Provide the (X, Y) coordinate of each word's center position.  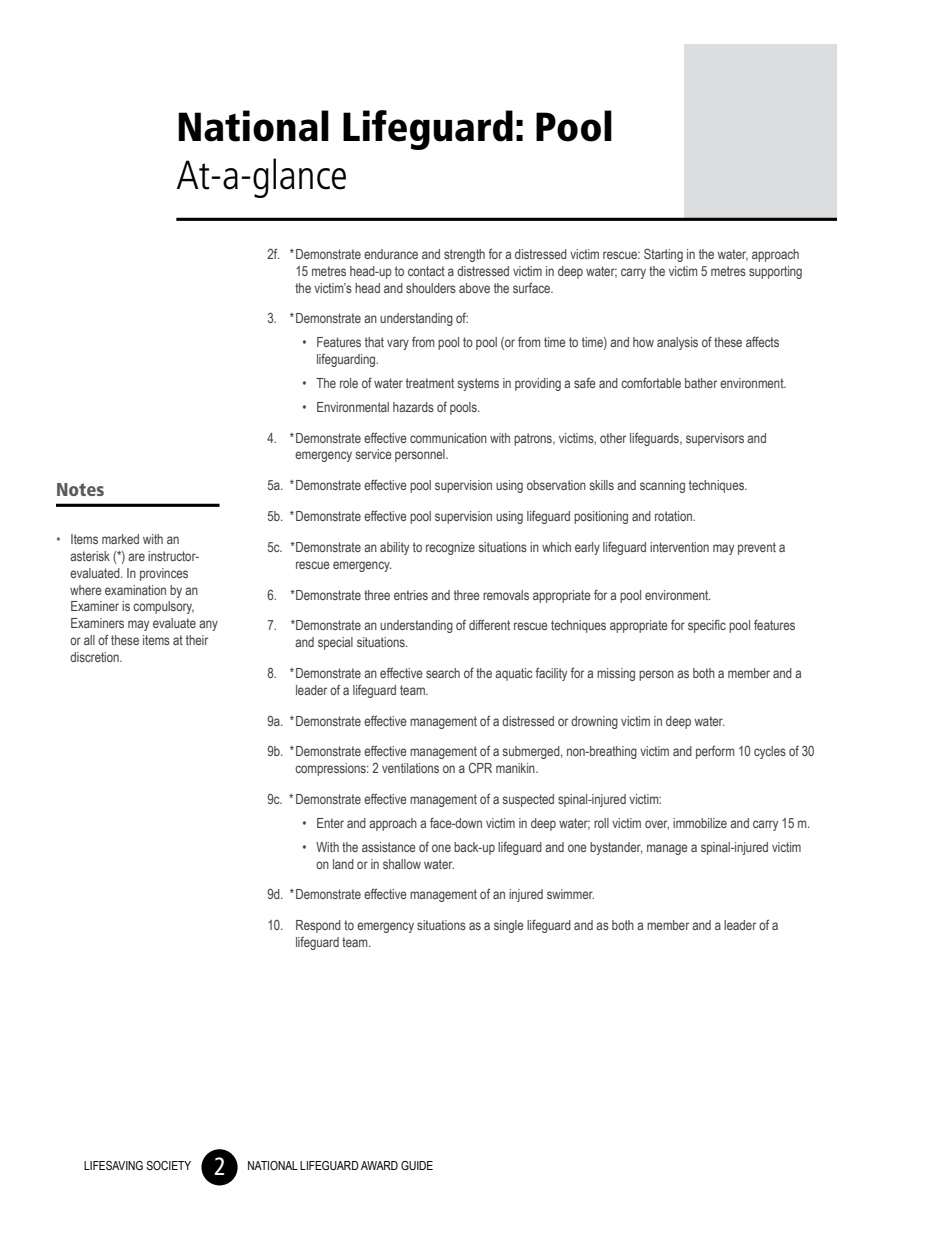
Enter (330, 823)
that (374, 342)
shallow (402, 864)
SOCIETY (168, 1165)
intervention (679, 547)
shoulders (431, 288)
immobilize (700, 823)
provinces (164, 574)
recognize (450, 548)
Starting (663, 255)
